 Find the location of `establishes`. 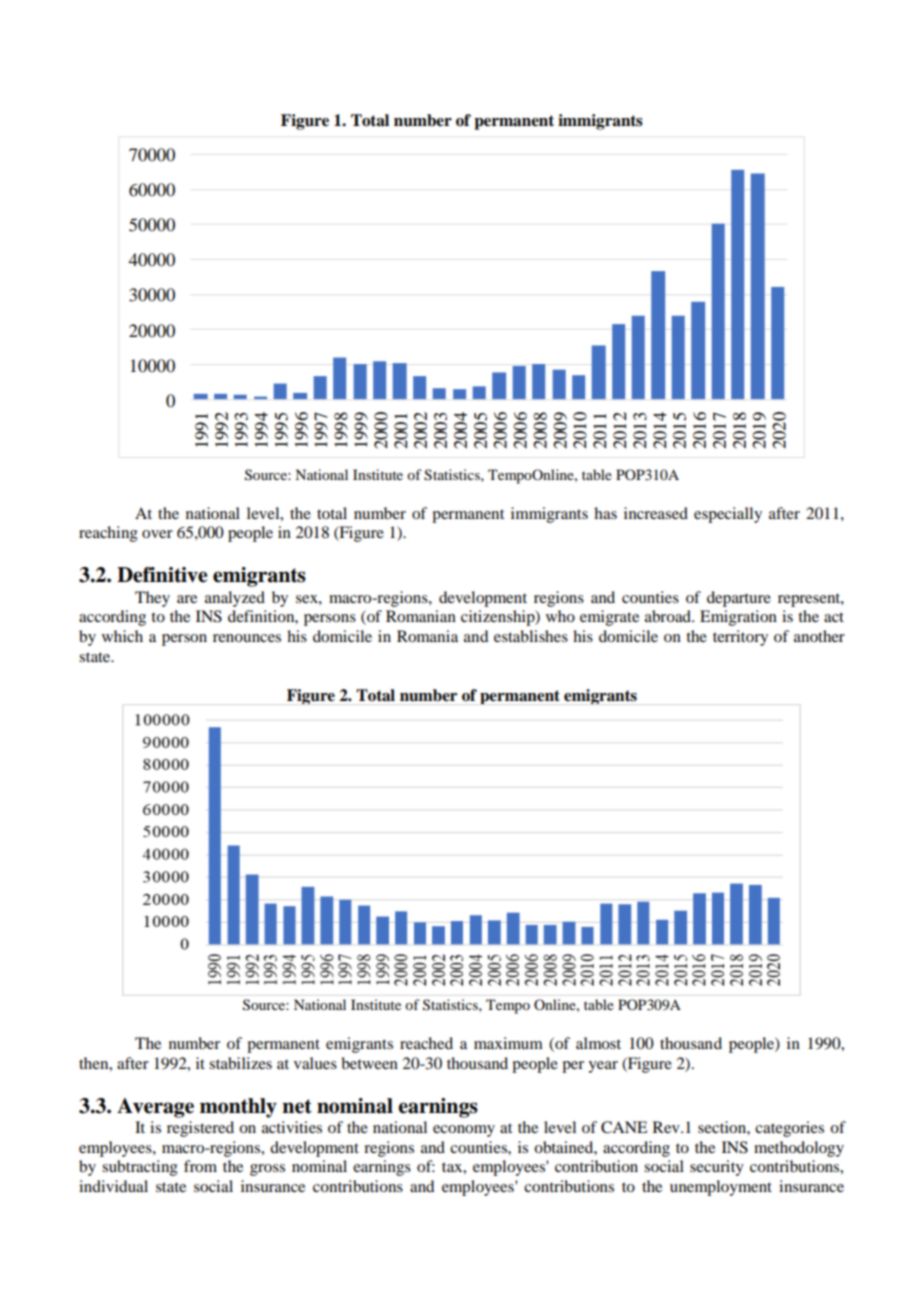

establishes is located at coordinates (531, 636).
